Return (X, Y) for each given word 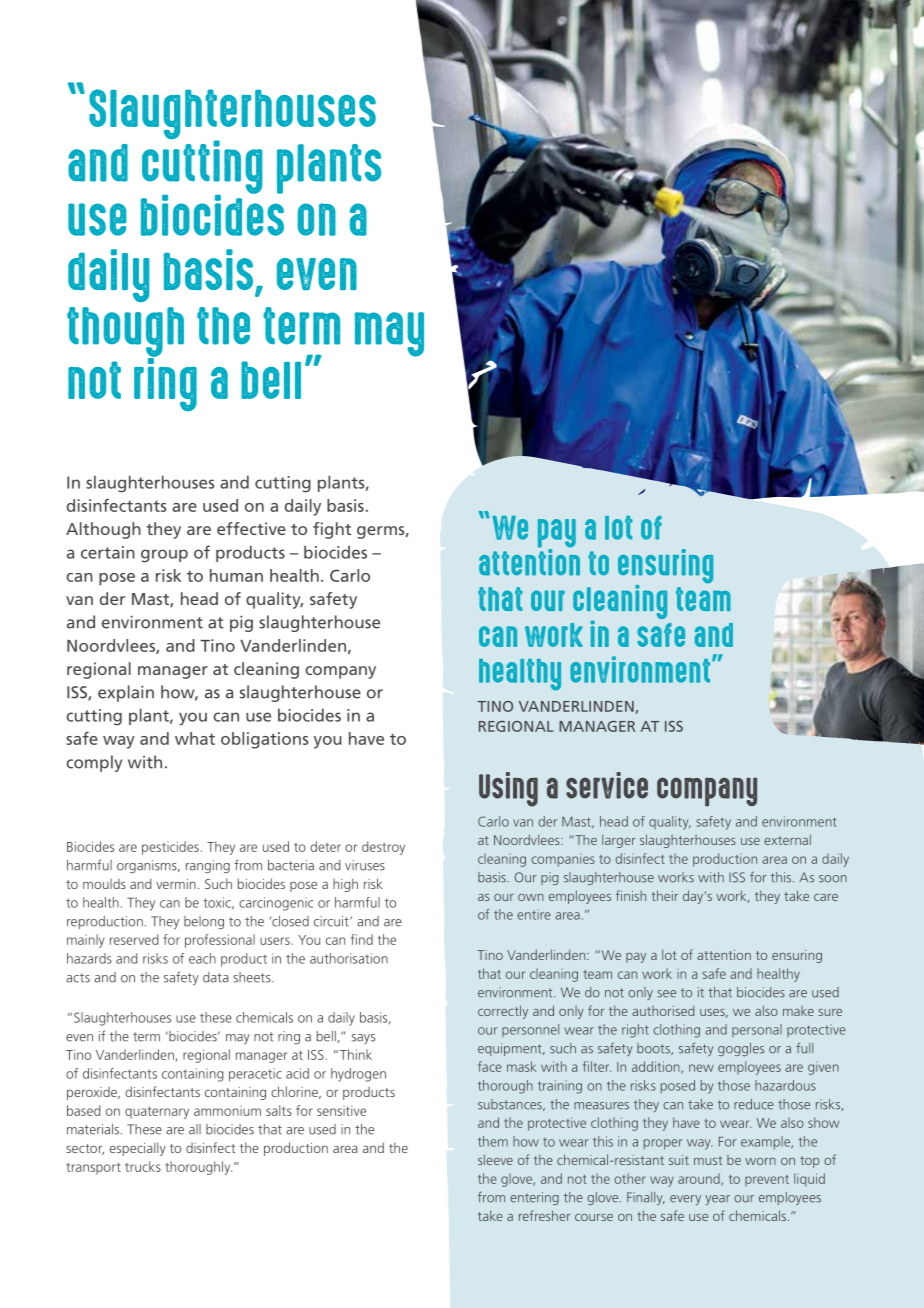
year (717, 1200)
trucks (143, 1166)
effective (251, 528)
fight (332, 530)
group (164, 556)
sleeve (495, 1159)
